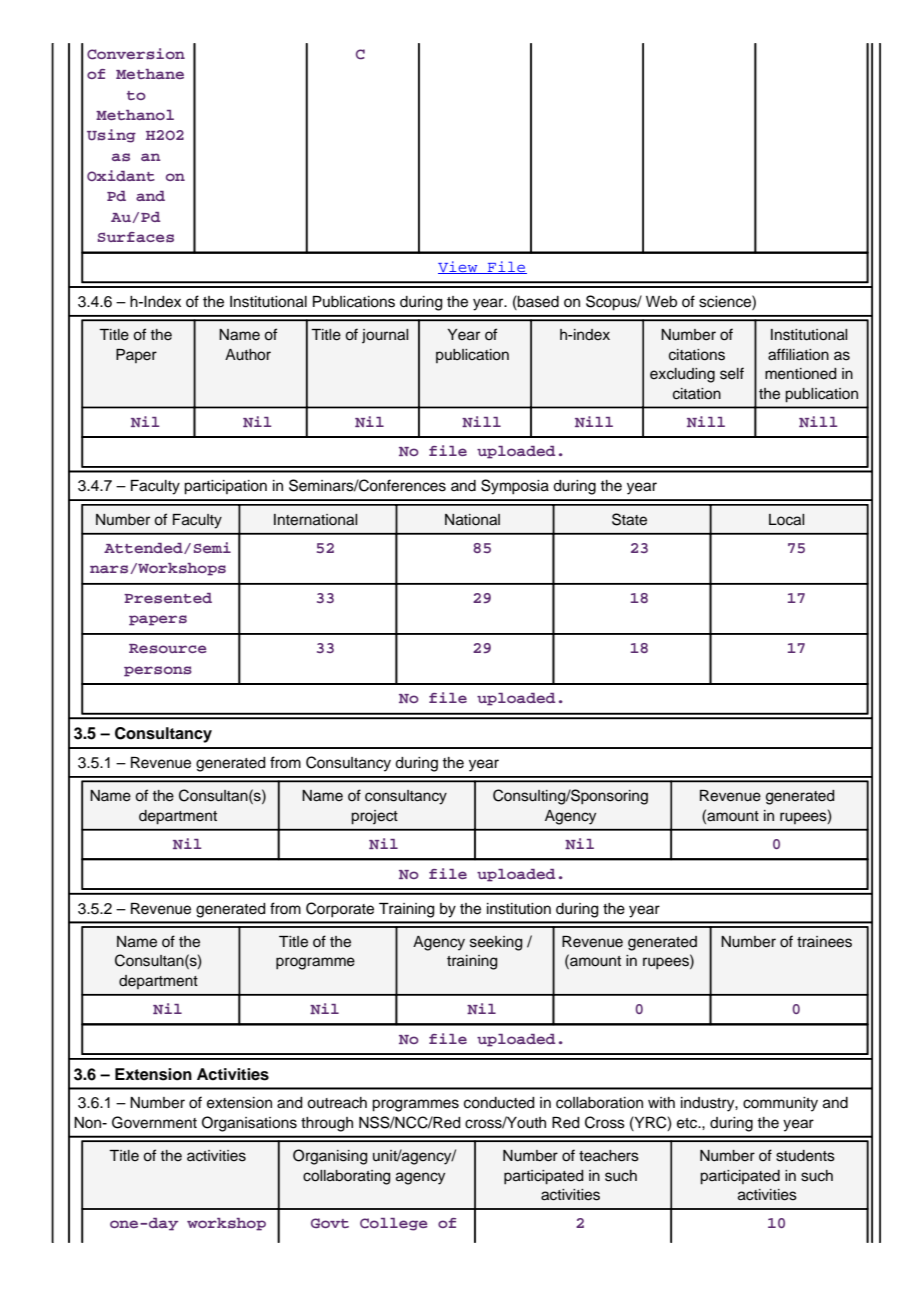 The height and width of the document is (1308, 924). What do you see at coordinates (394, 1224) in the document?
I see `College` at bounding box center [394, 1224].
